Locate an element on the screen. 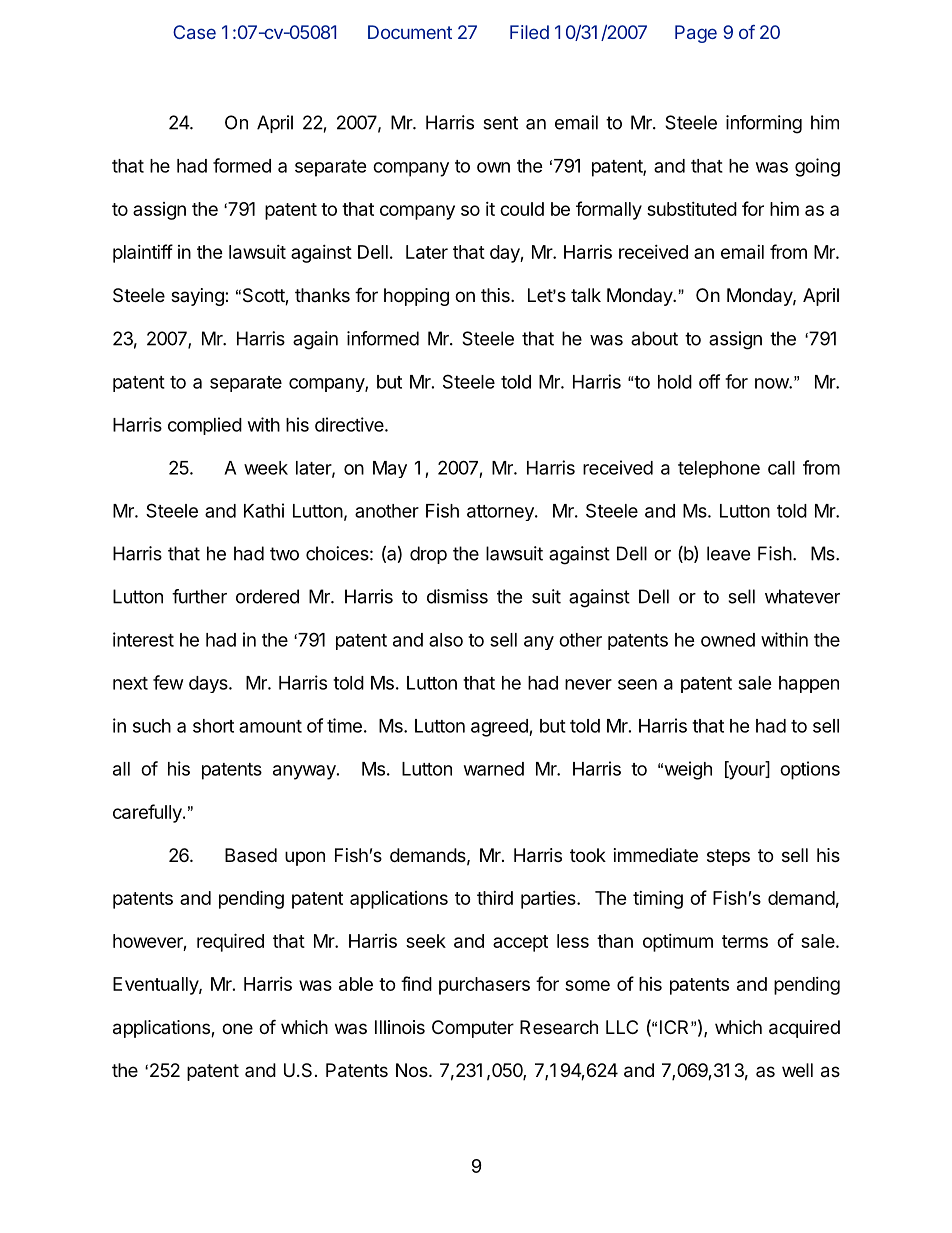 The image size is (952, 1233). acquired is located at coordinates (804, 1029).
